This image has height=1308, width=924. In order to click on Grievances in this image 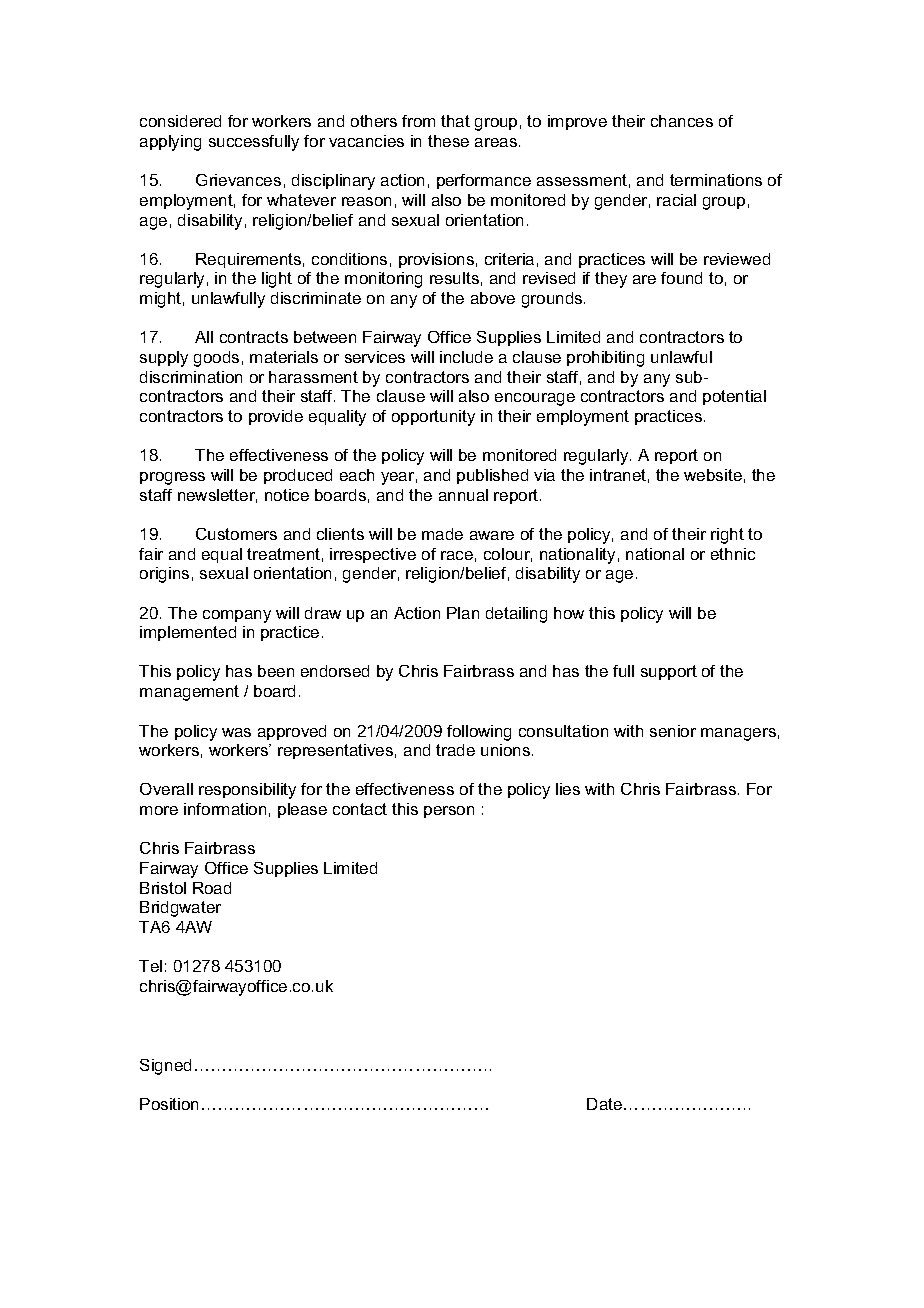, I will do `click(238, 180)`.
